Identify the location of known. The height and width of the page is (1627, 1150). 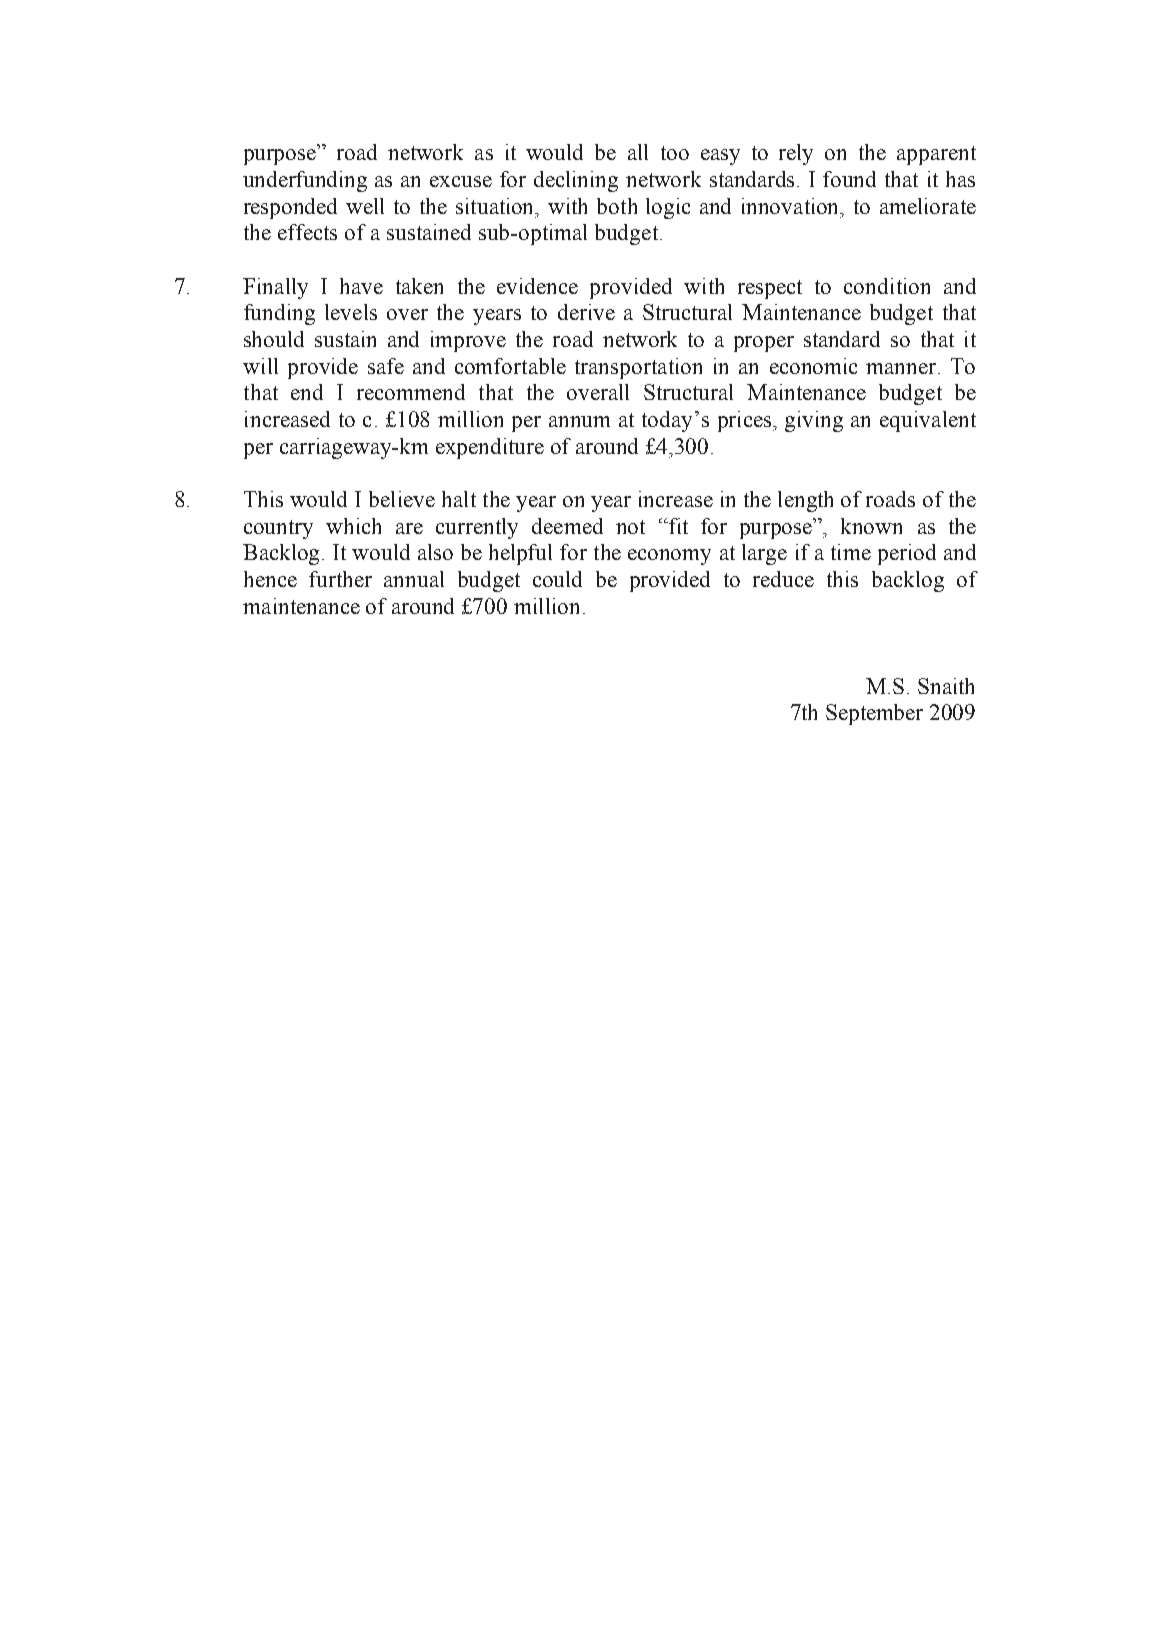
(871, 526).
